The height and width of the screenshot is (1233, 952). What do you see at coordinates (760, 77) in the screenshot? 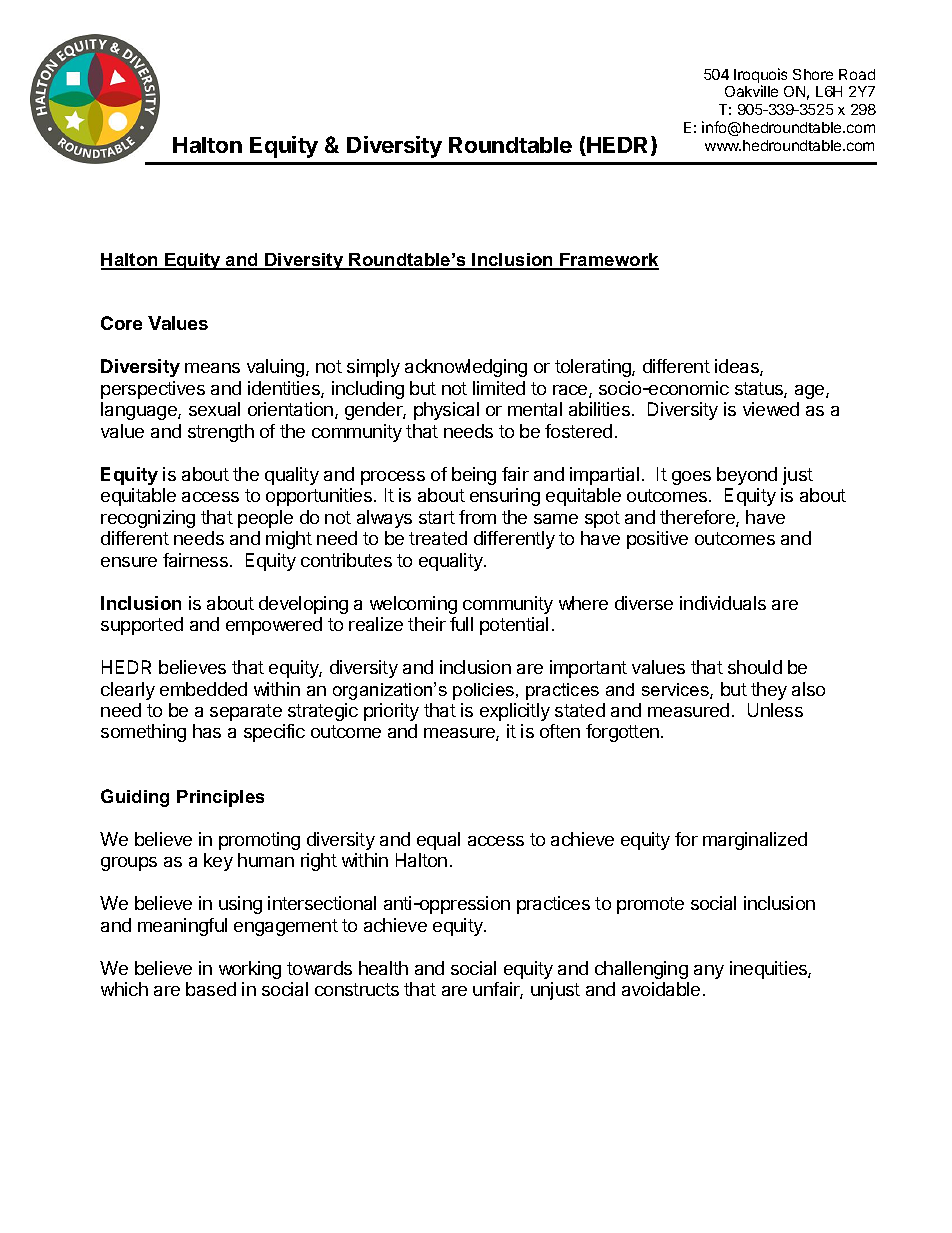
I see `Iroquois` at bounding box center [760, 77].
